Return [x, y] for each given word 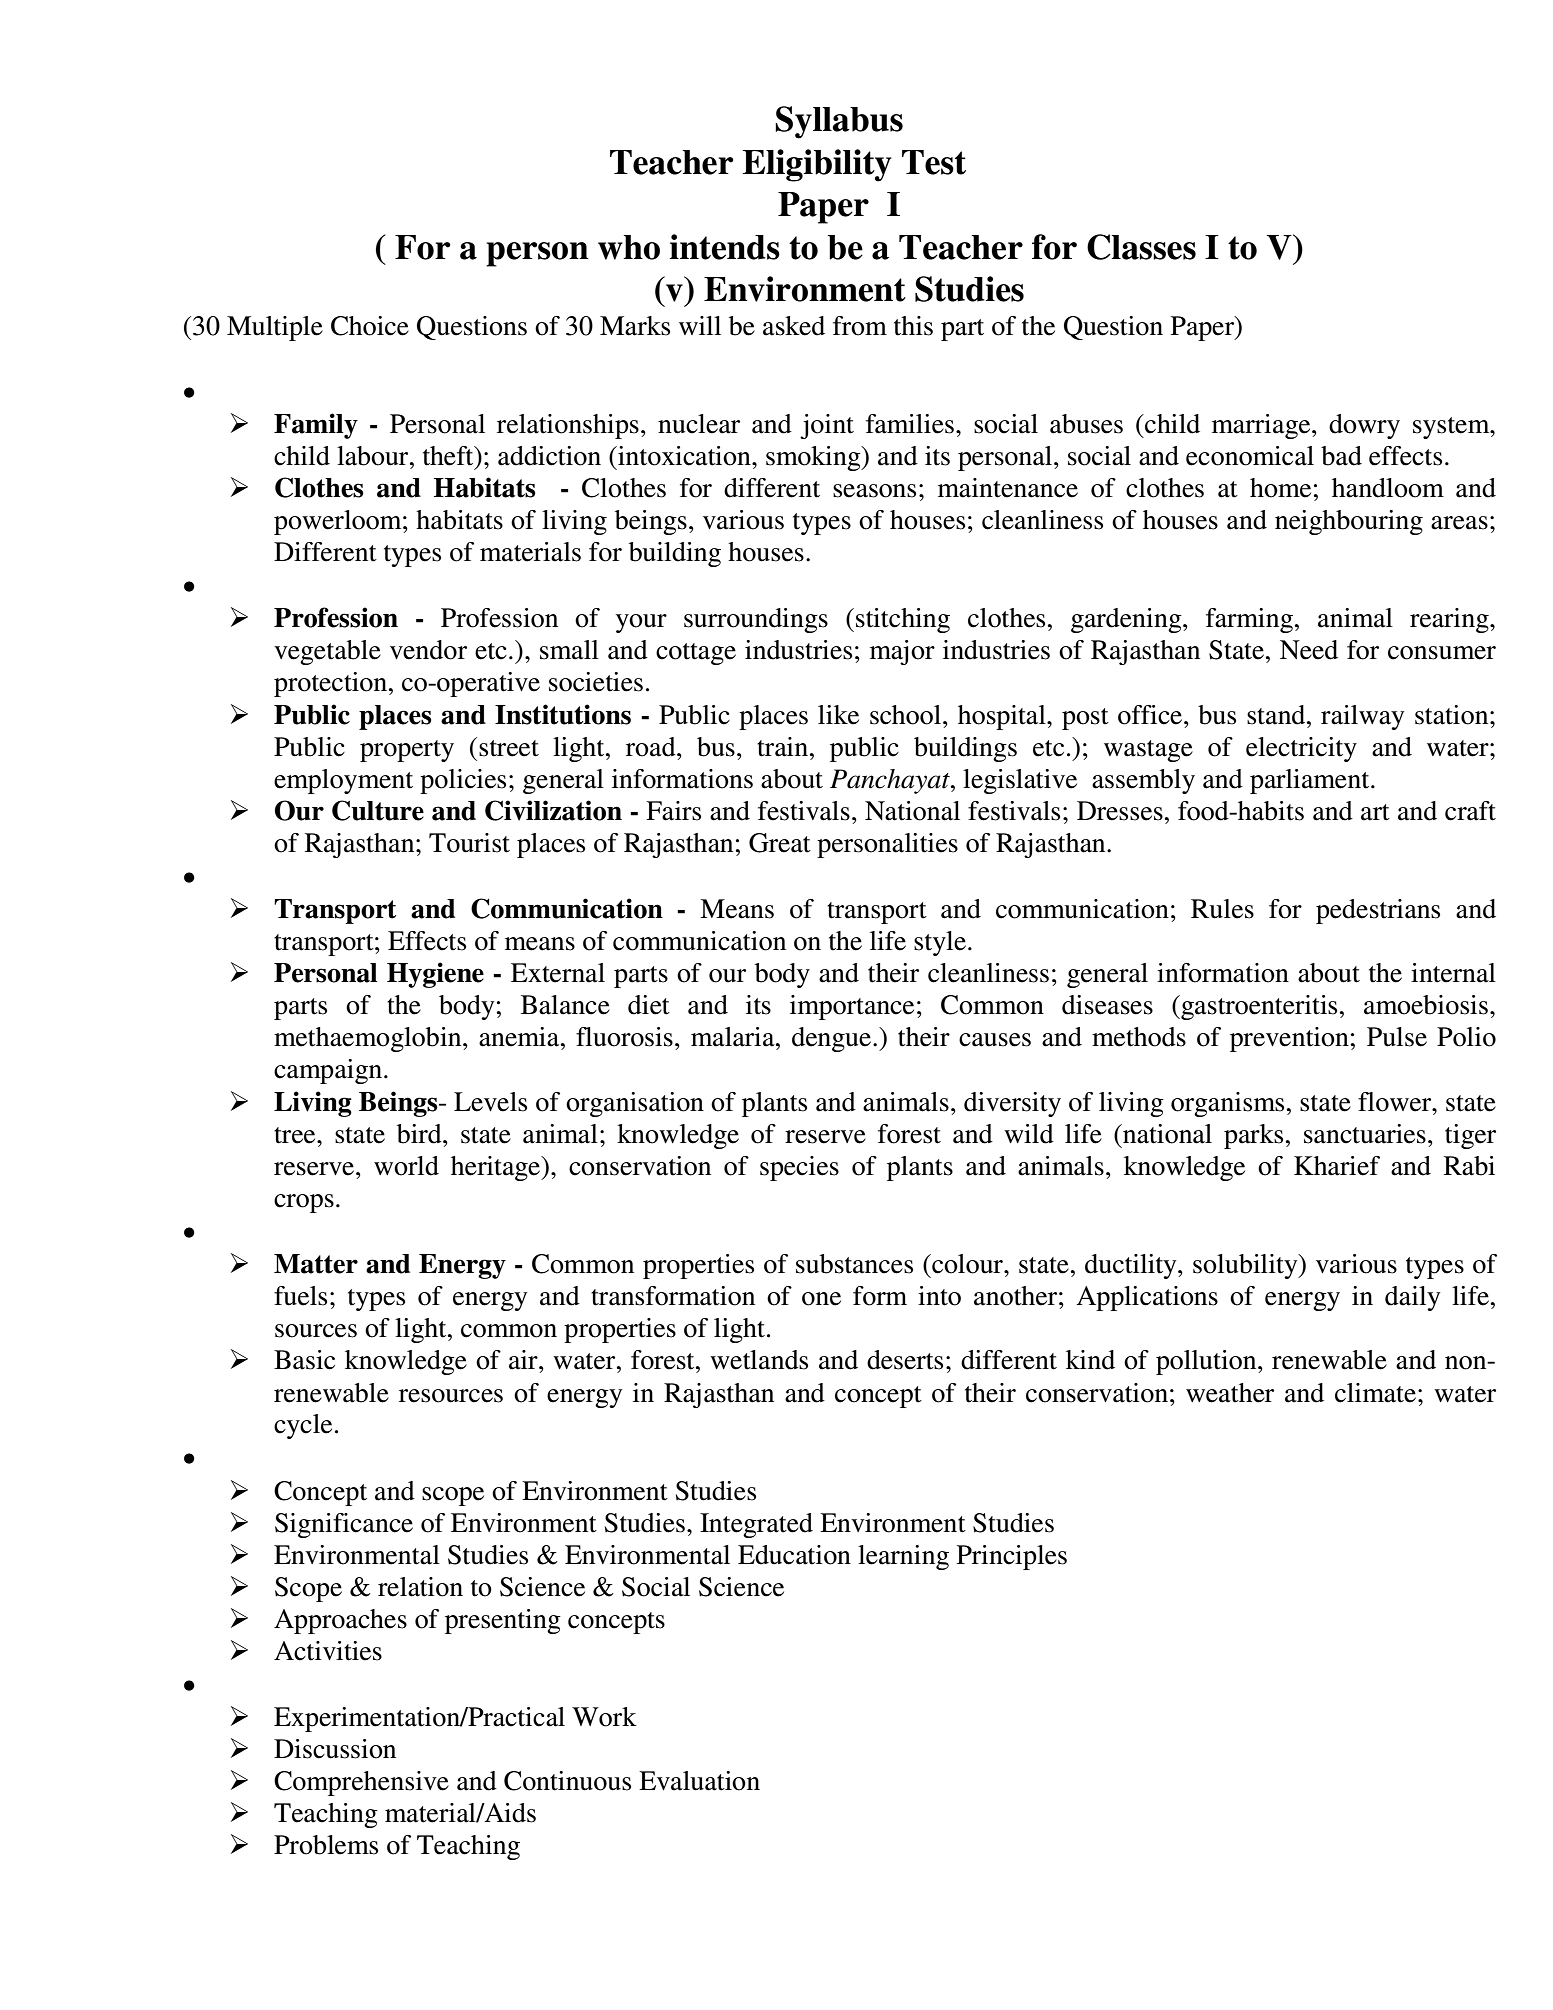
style [940, 943]
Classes [1141, 247]
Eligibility [817, 165]
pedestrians [1378, 911]
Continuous [567, 1781]
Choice [370, 326]
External [558, 973]
